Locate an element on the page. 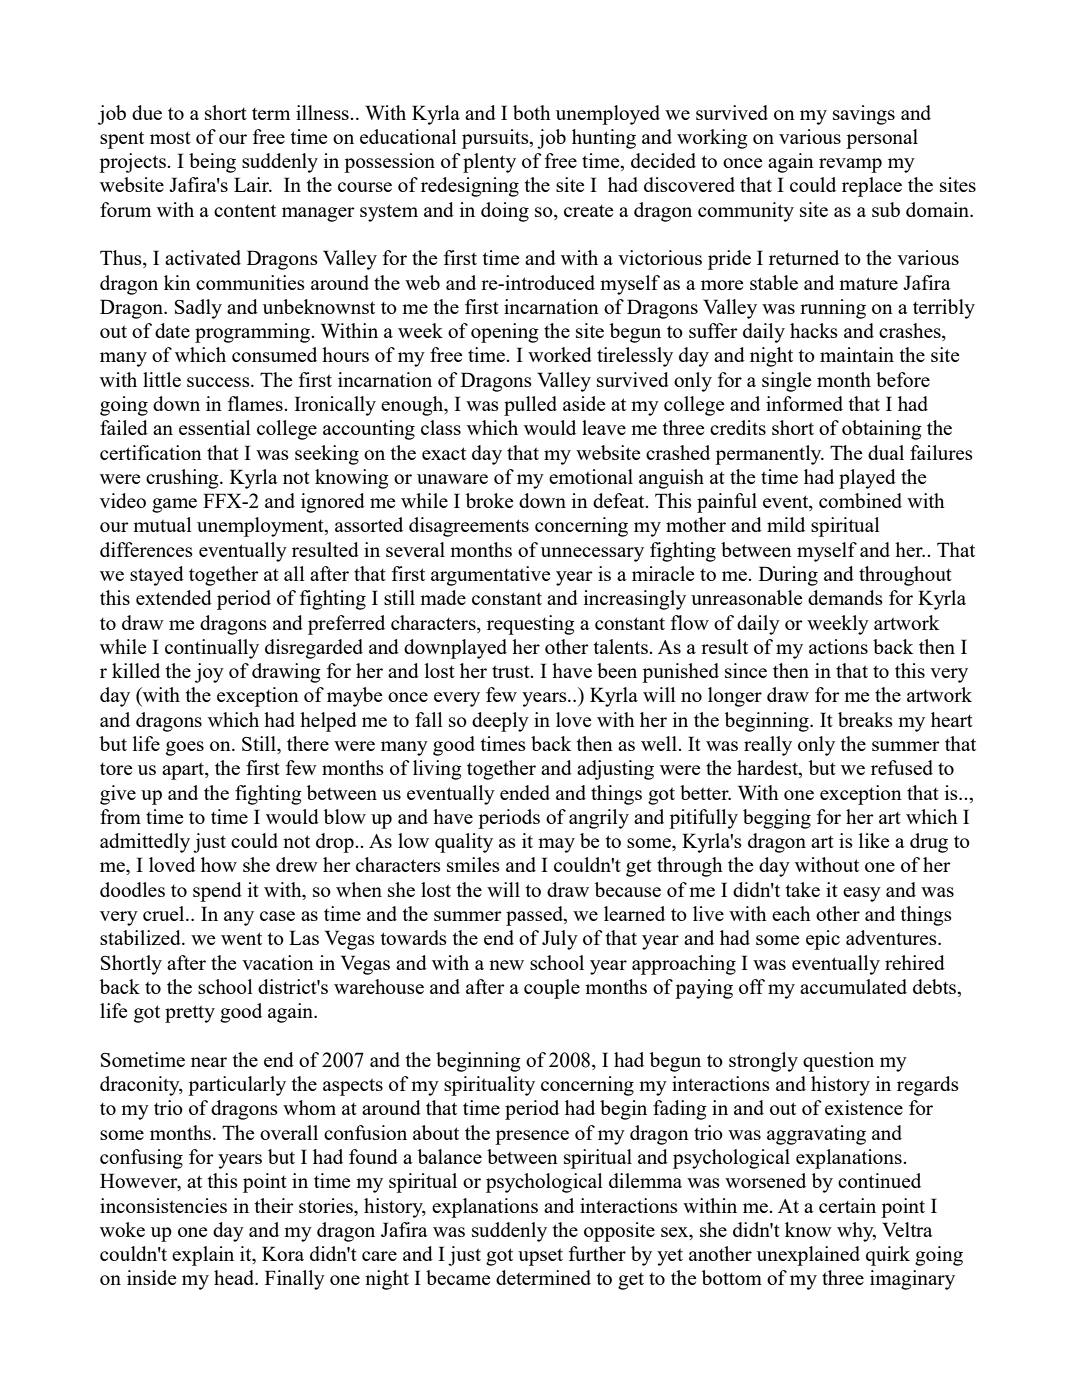  revamp is located at coordinates (850, 165).
